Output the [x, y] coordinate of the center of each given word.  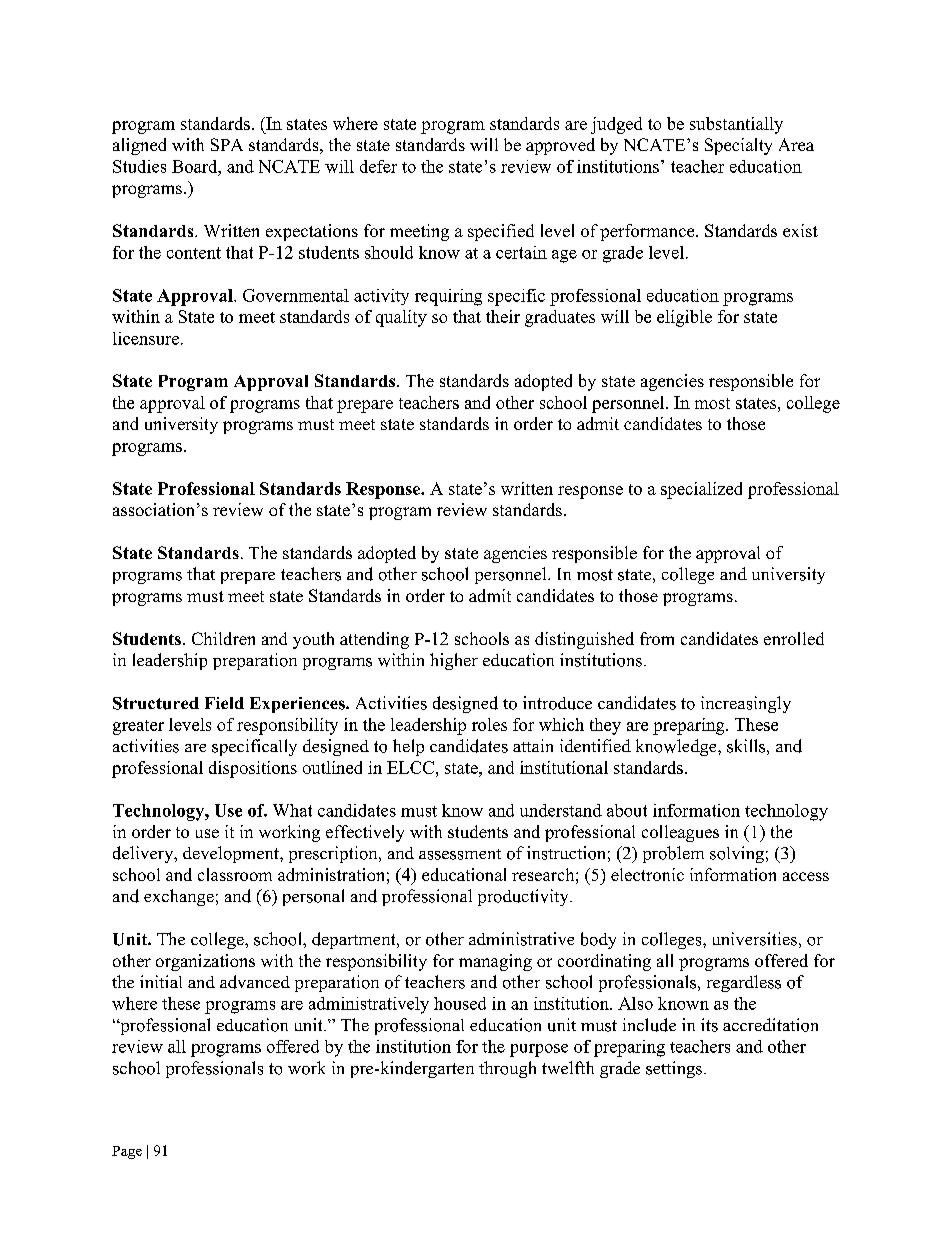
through [507, 1069]
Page [127, 1152]
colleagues [680, 833]
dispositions [253, 769]
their [503, 316]
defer [378, 166]
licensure [146, 338]
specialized [701, 490]
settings [674, 1069]
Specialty [738, 146]
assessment [460, 854]
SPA [227, 144]
